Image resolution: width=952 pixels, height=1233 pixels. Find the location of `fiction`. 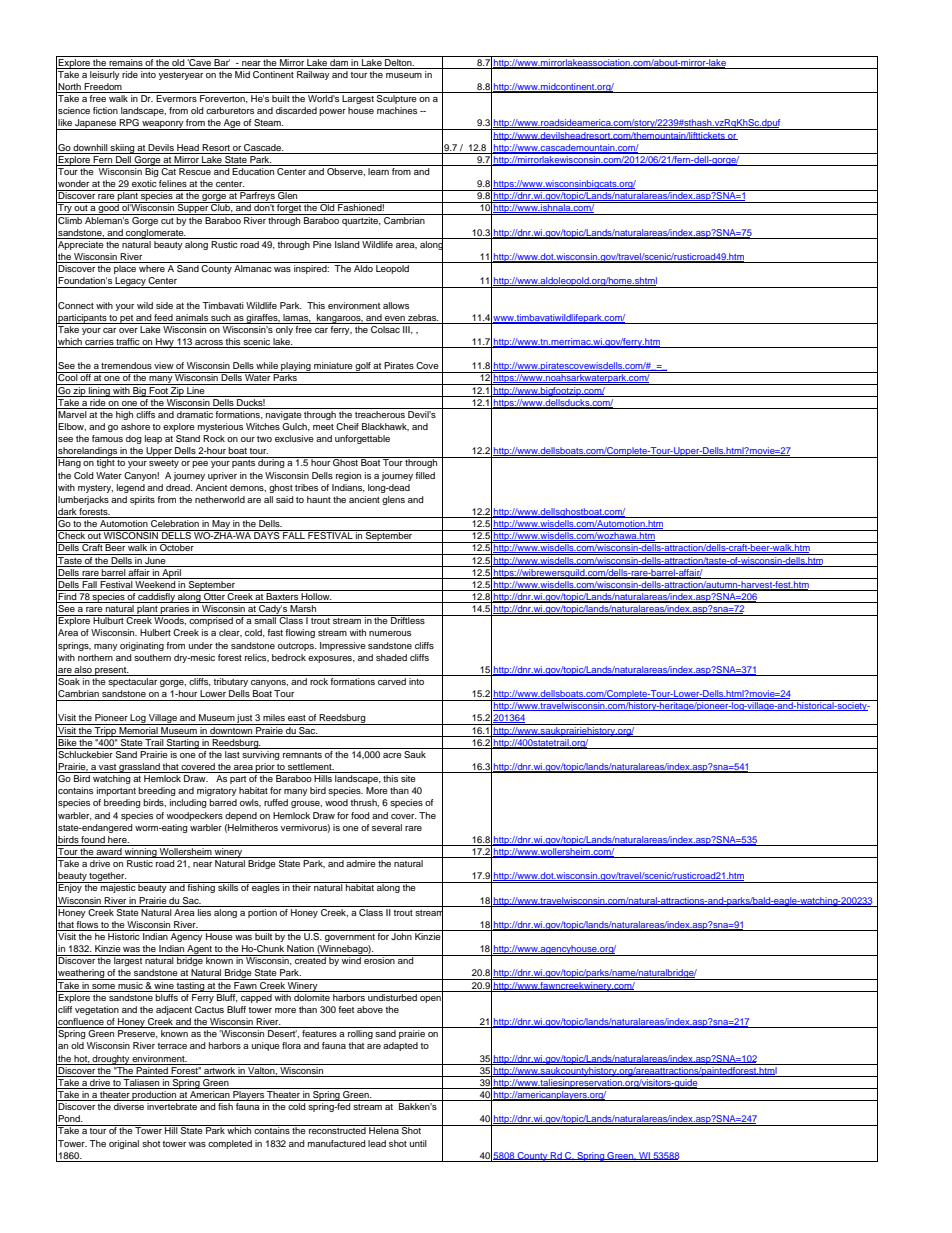

fiction is located at coordinates (105, 110).
